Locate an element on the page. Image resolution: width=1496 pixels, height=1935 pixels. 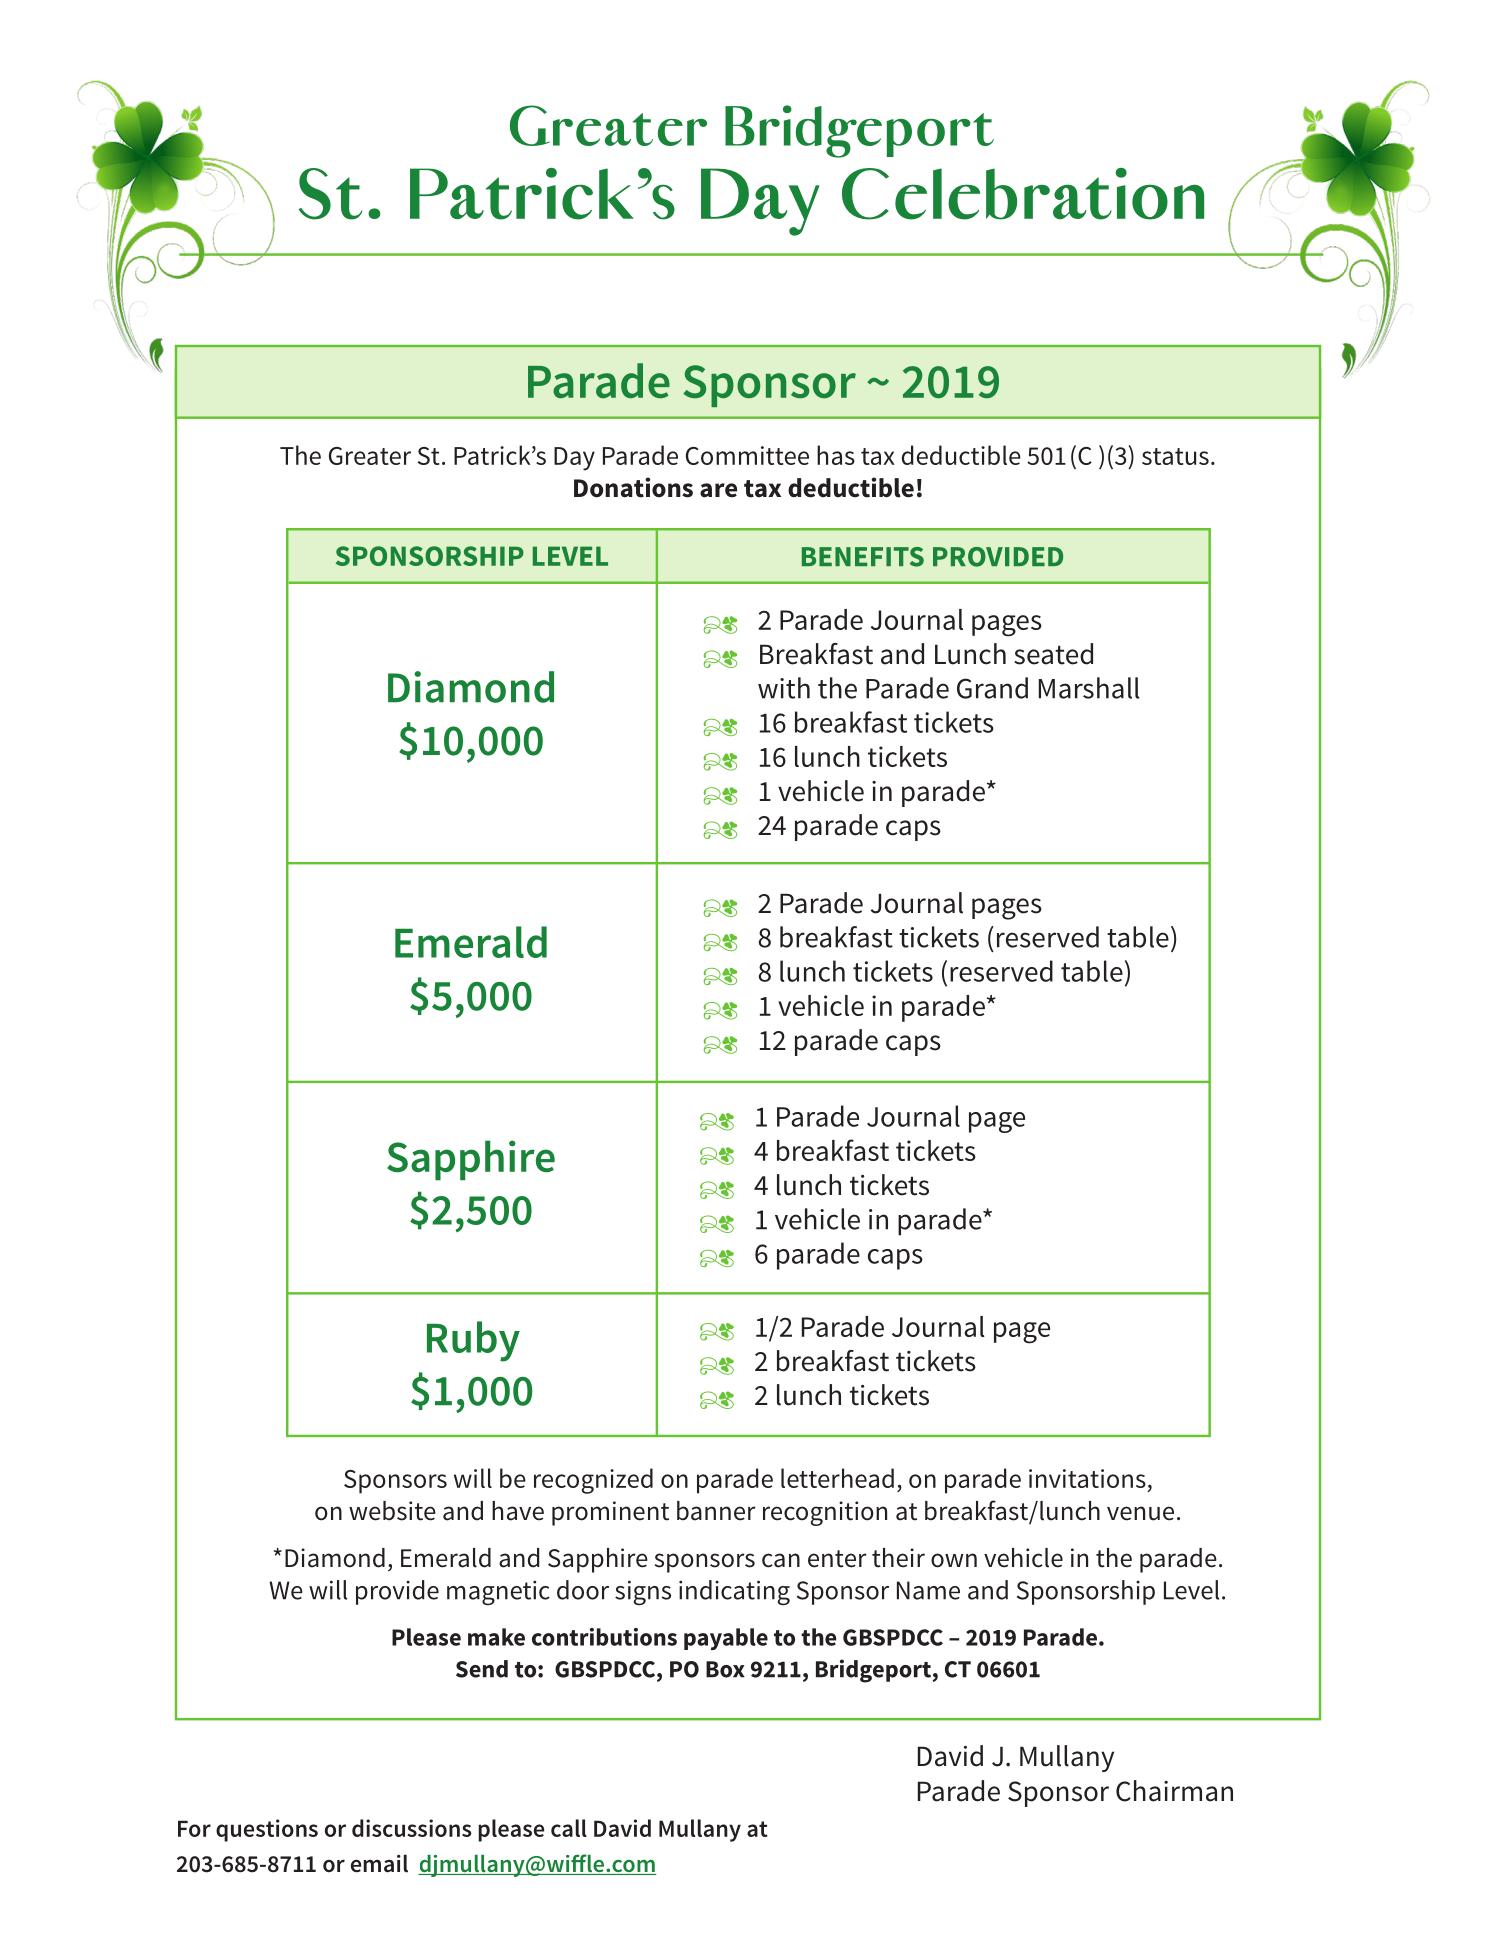
Donations is located at coordinates (633, 487).
